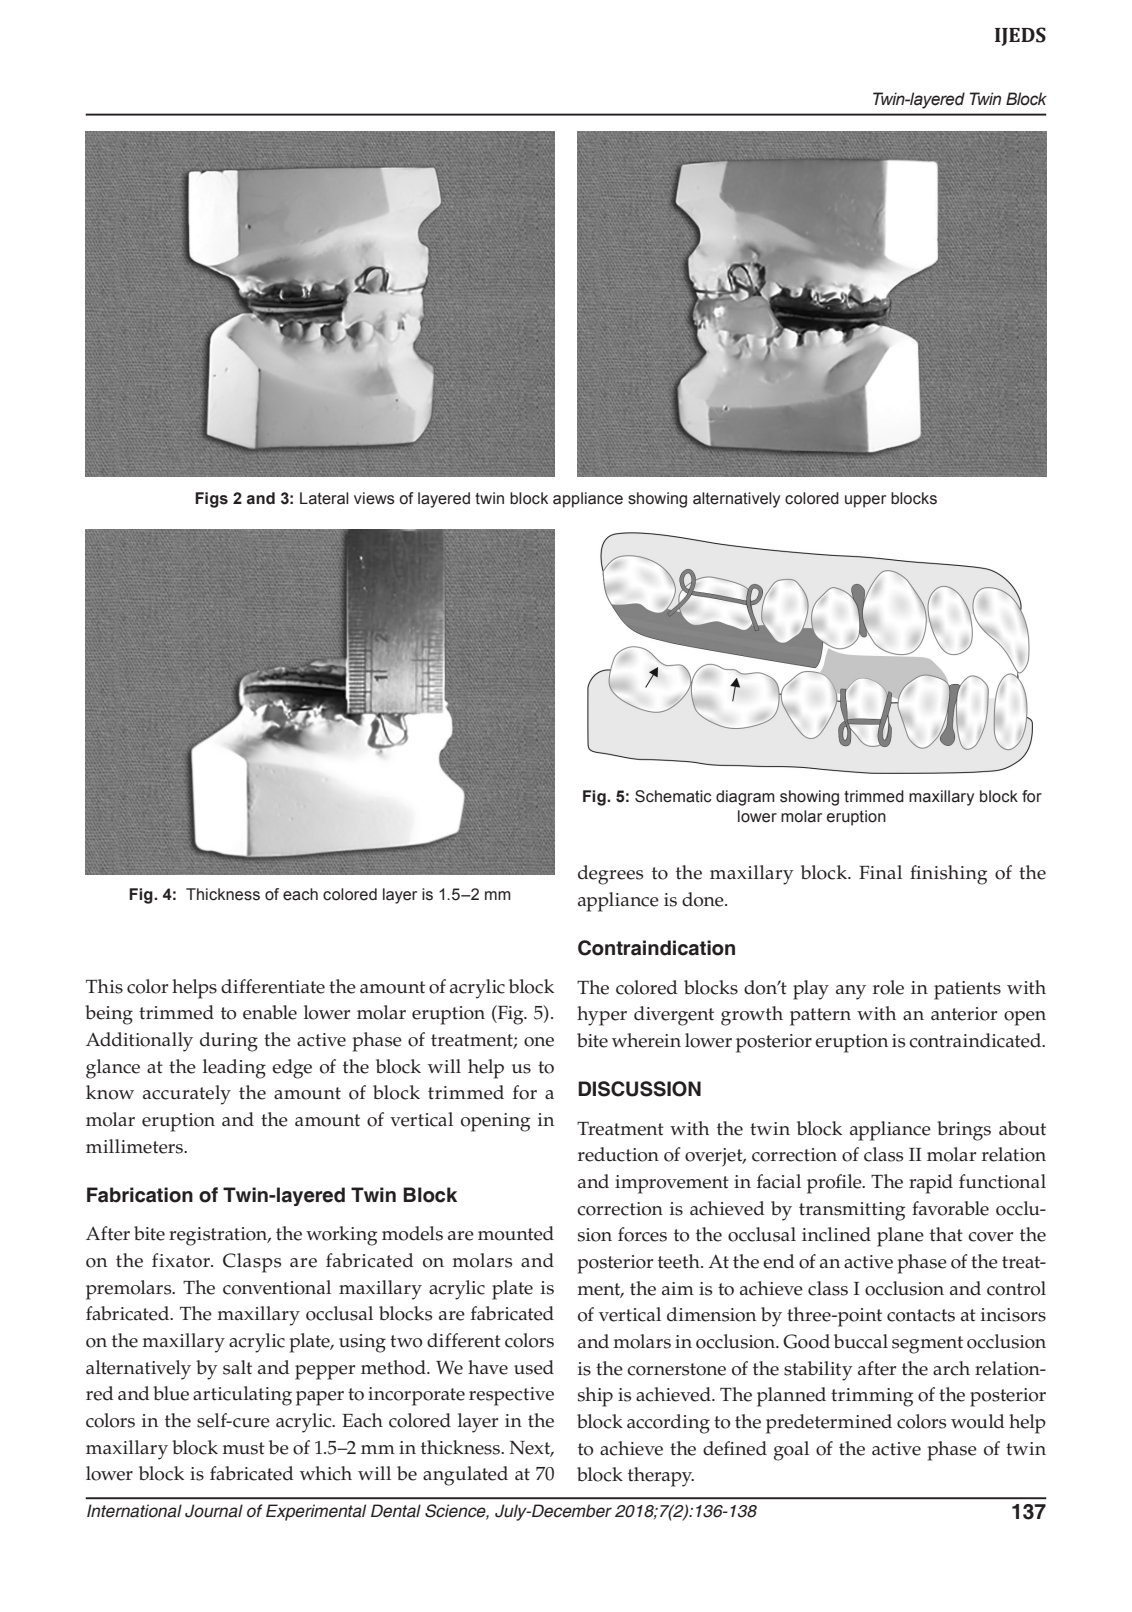 The image size is (1132, 1612). I want to click on views, so click(374, 498).
